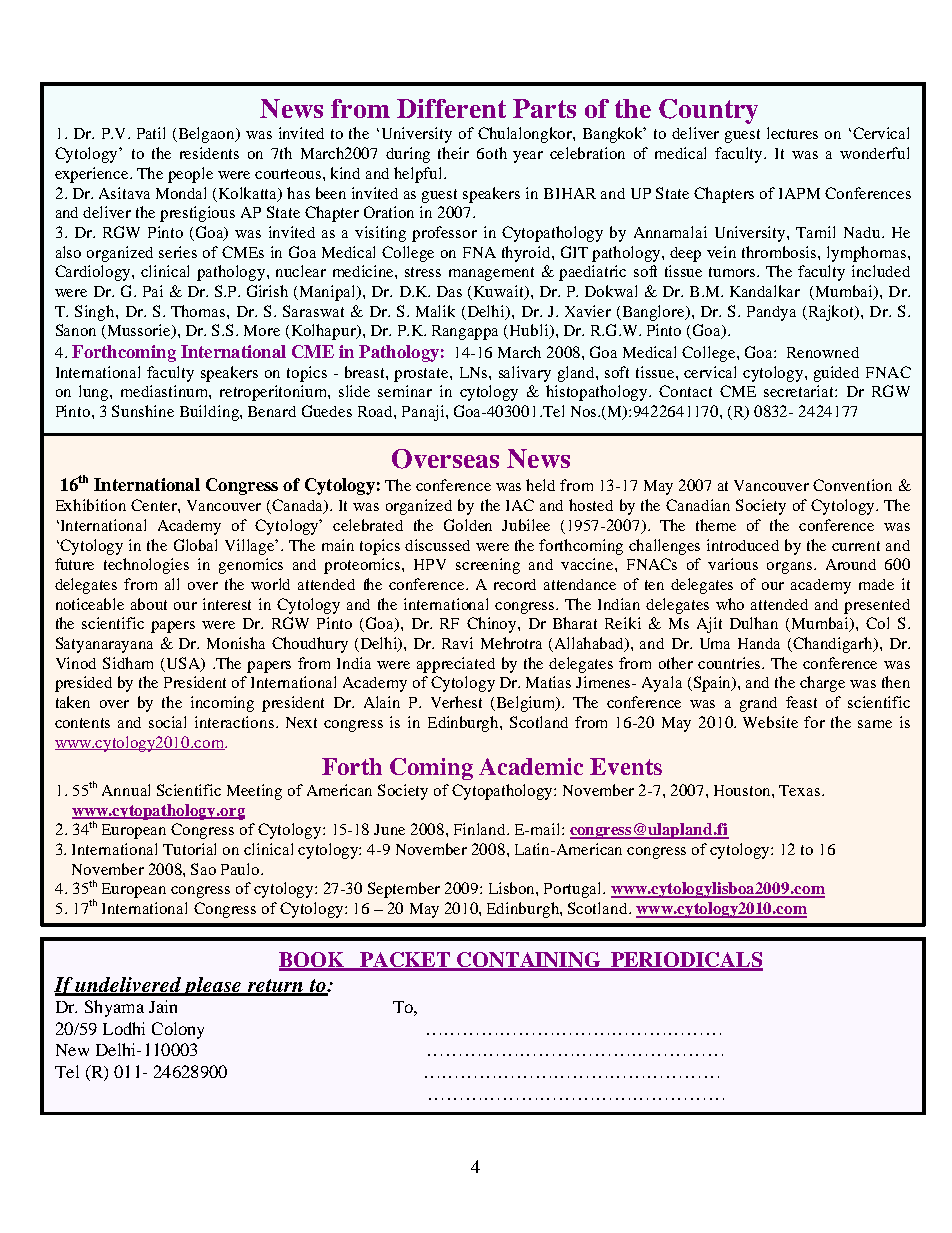  What do you see at coordinates (163, 1006) in the screenshot?
I see `Jain` at bounding box center [163, 1006].
